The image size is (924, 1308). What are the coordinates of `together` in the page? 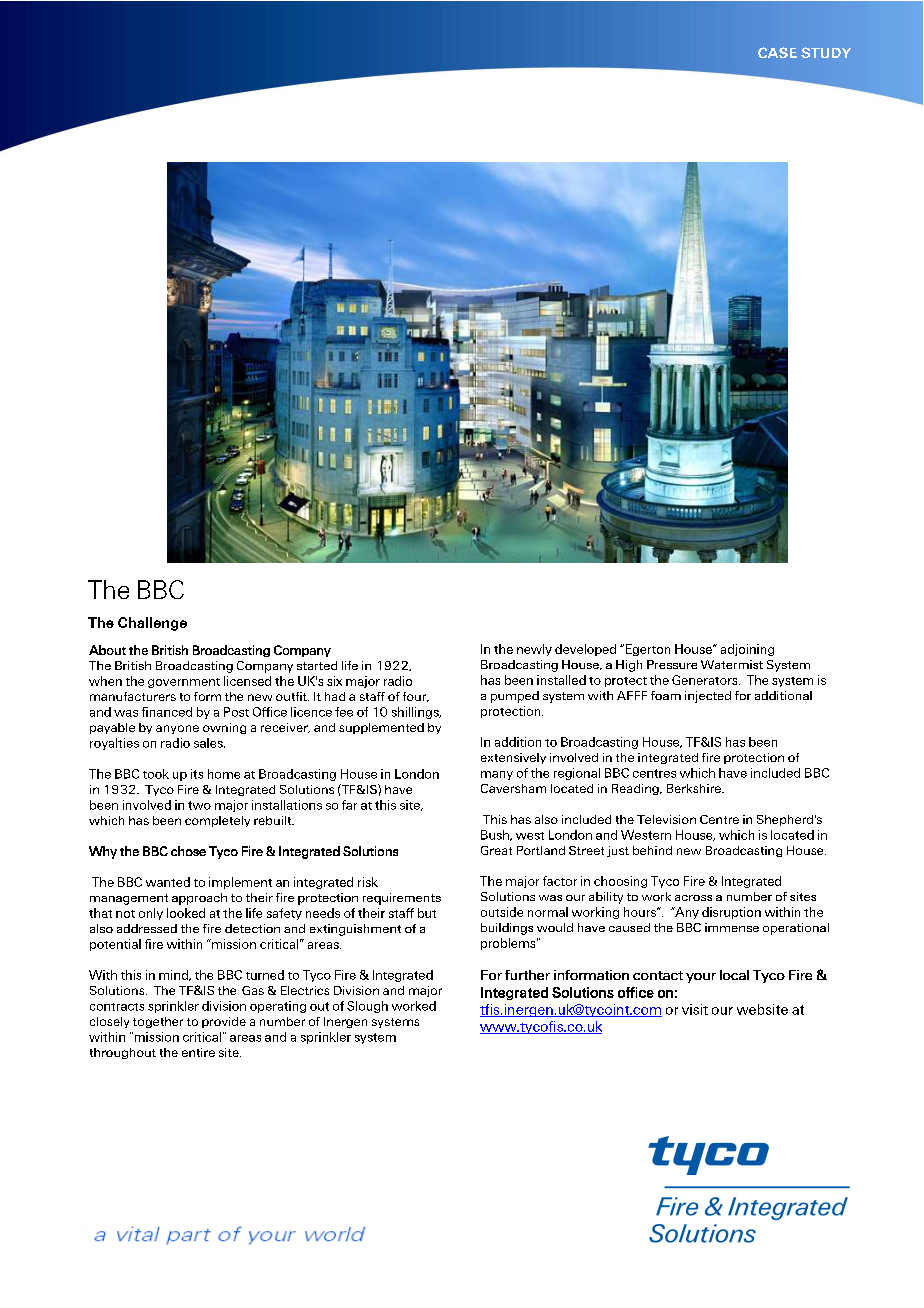 It's located at (158, 1022).
